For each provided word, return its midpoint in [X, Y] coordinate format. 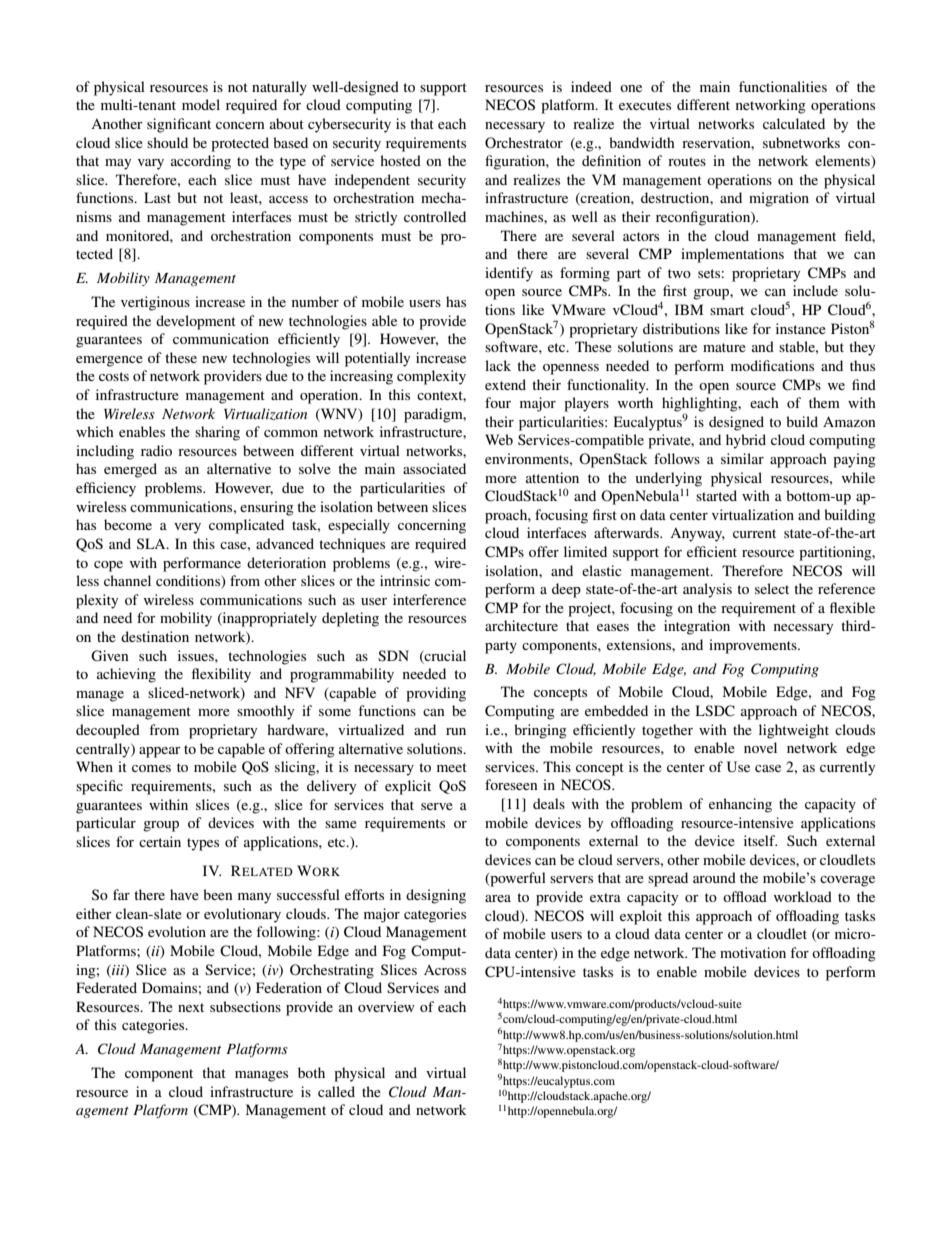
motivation [753, 952]
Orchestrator [524, 142]
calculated [794, 123]
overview [386, 1006]
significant [179, 125]
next [191, 1007]
